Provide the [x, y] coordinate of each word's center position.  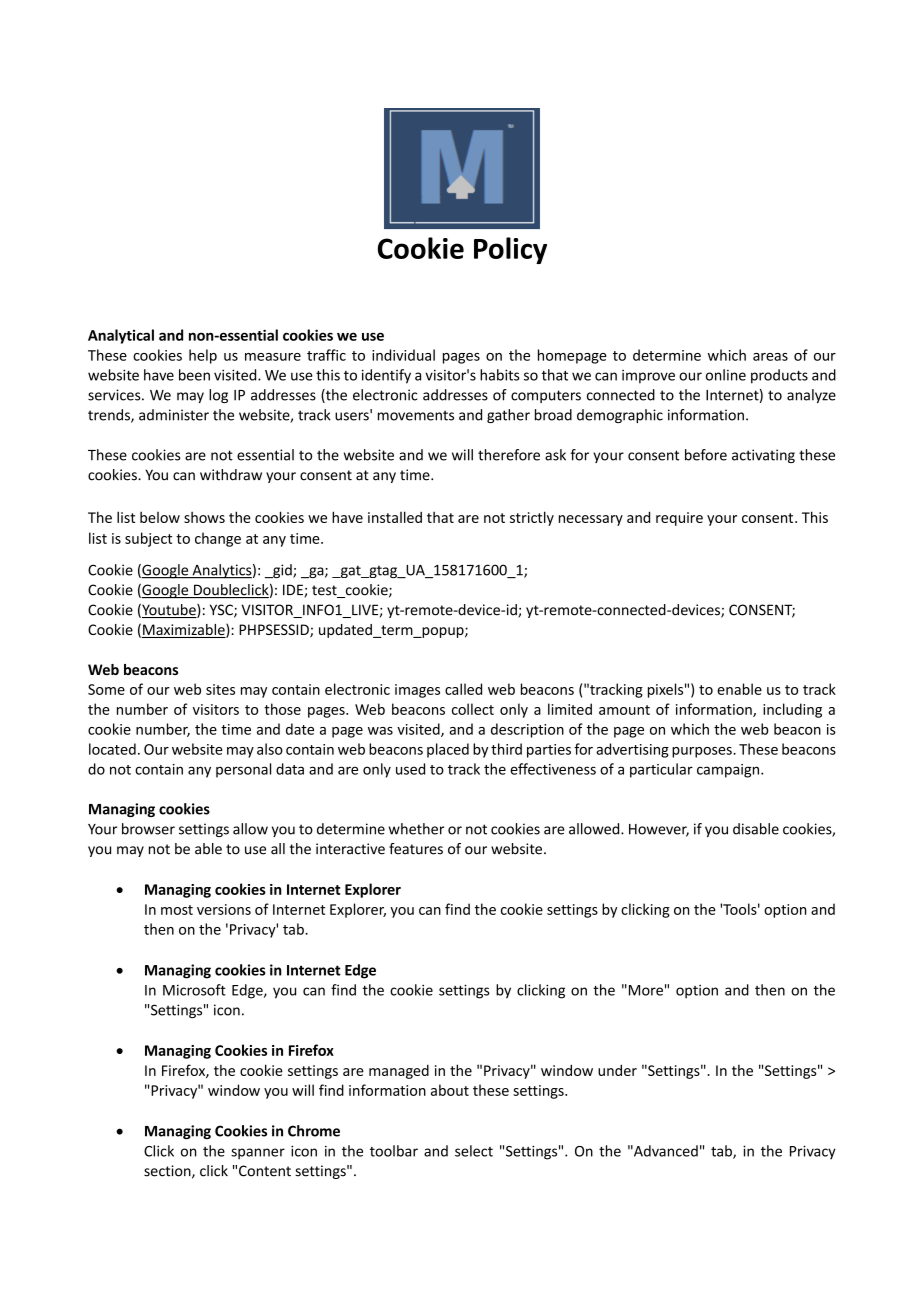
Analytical [121, 336]
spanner [258, 1154]
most [177, 910]
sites [220, 689]
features [416, 849]
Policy [510, 250]
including [792, 710]
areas [770, 357]
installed [395, 517]
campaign [729, 771]
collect [473, 709]
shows [204, 517]
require [679, 519]
